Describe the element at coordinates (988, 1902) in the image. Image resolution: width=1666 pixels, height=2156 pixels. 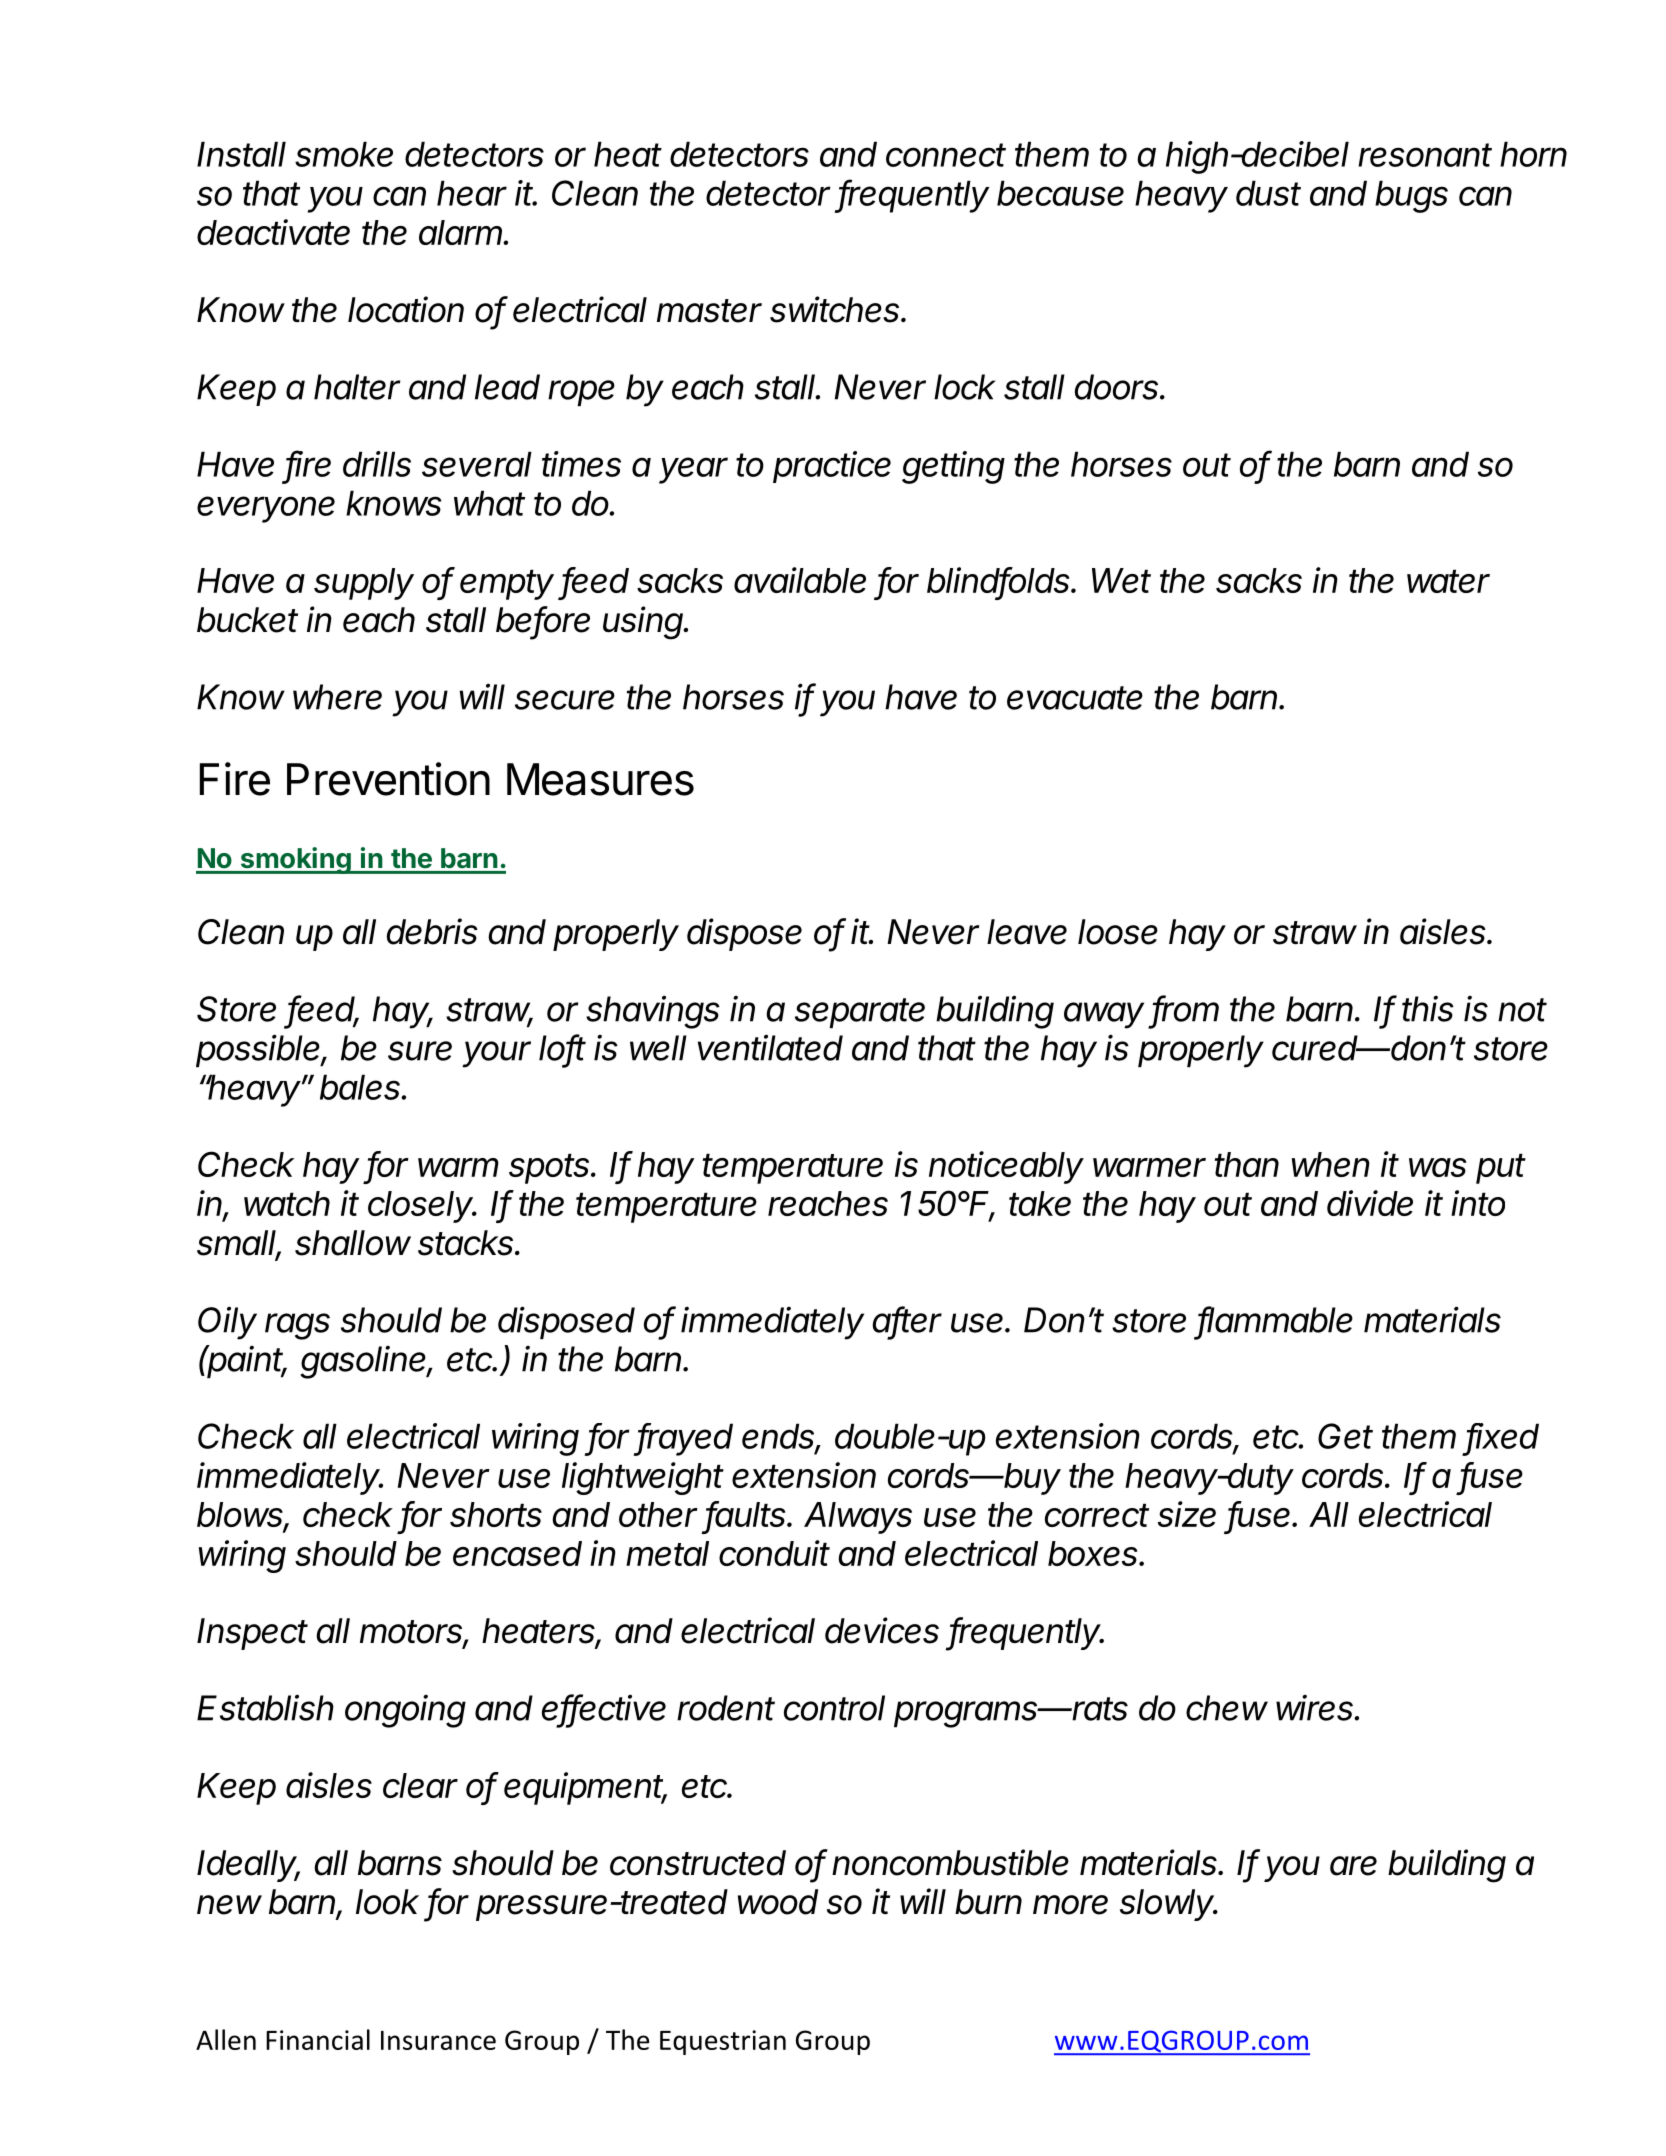
I see `burn` at that location.
